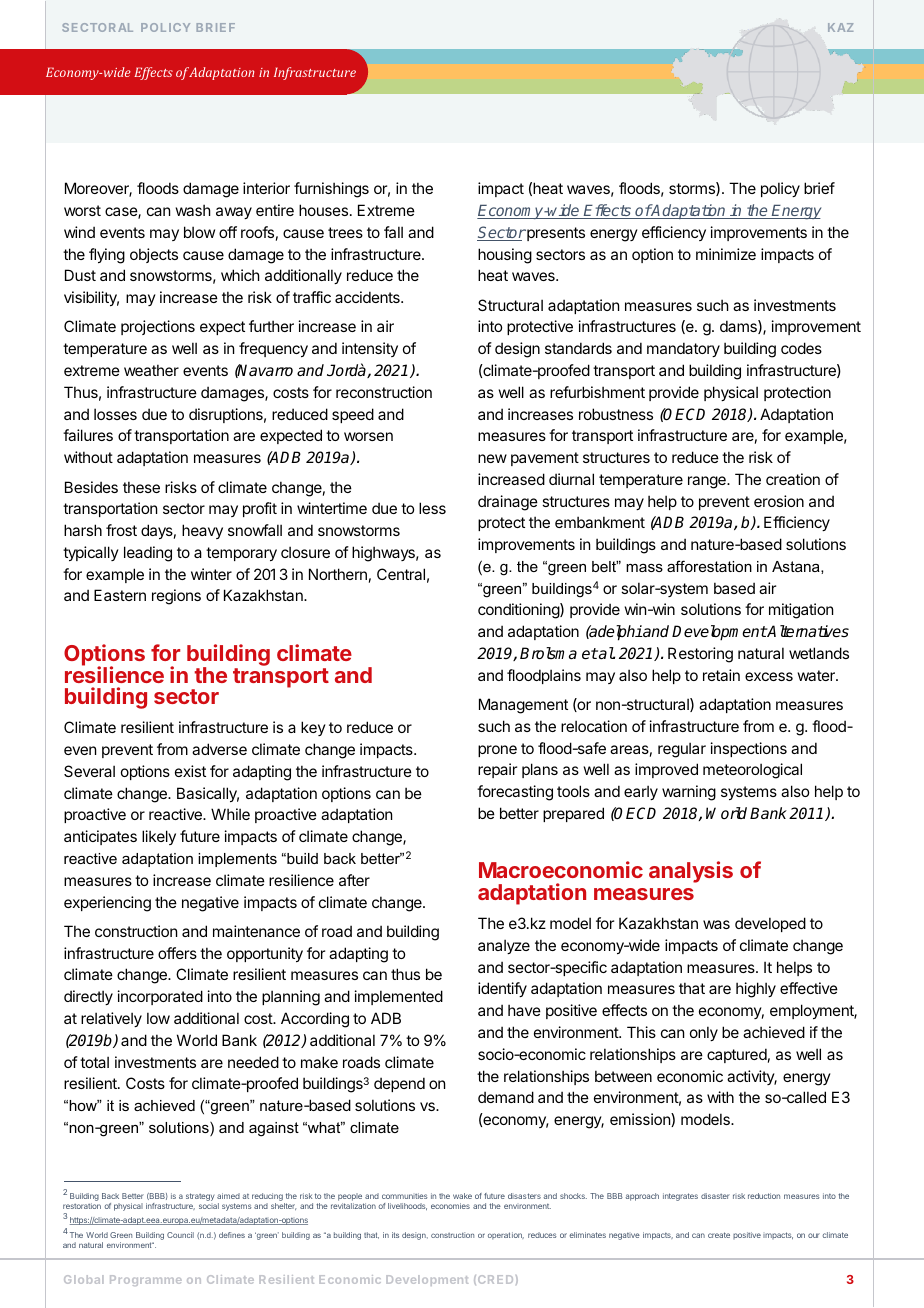  What do you see at coordinates (708, 482) in the document?
I see `range` at bounding box center [708, 482].
